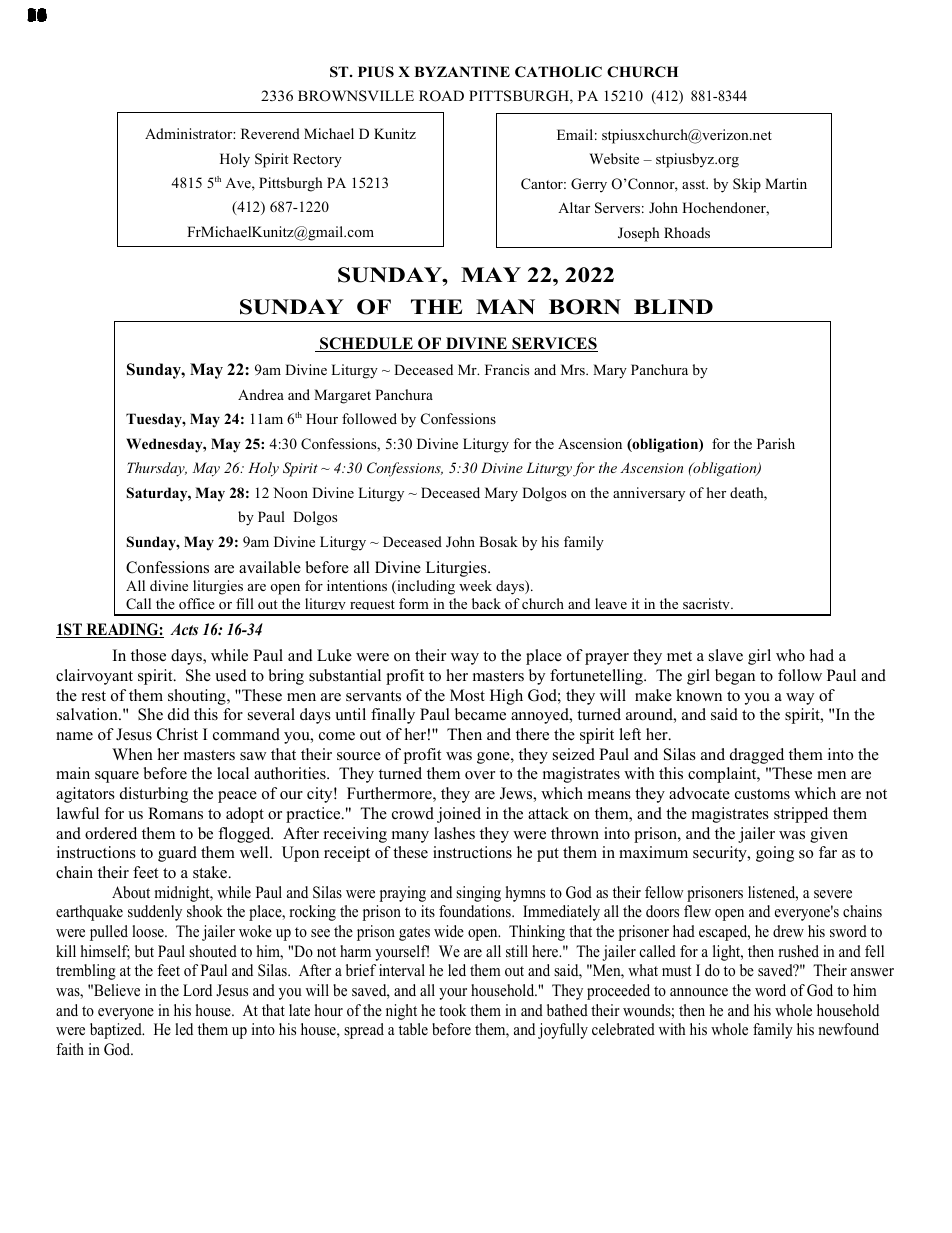  Describe the element at coordinates (179, 714) in the page. I see `did` at that location.
